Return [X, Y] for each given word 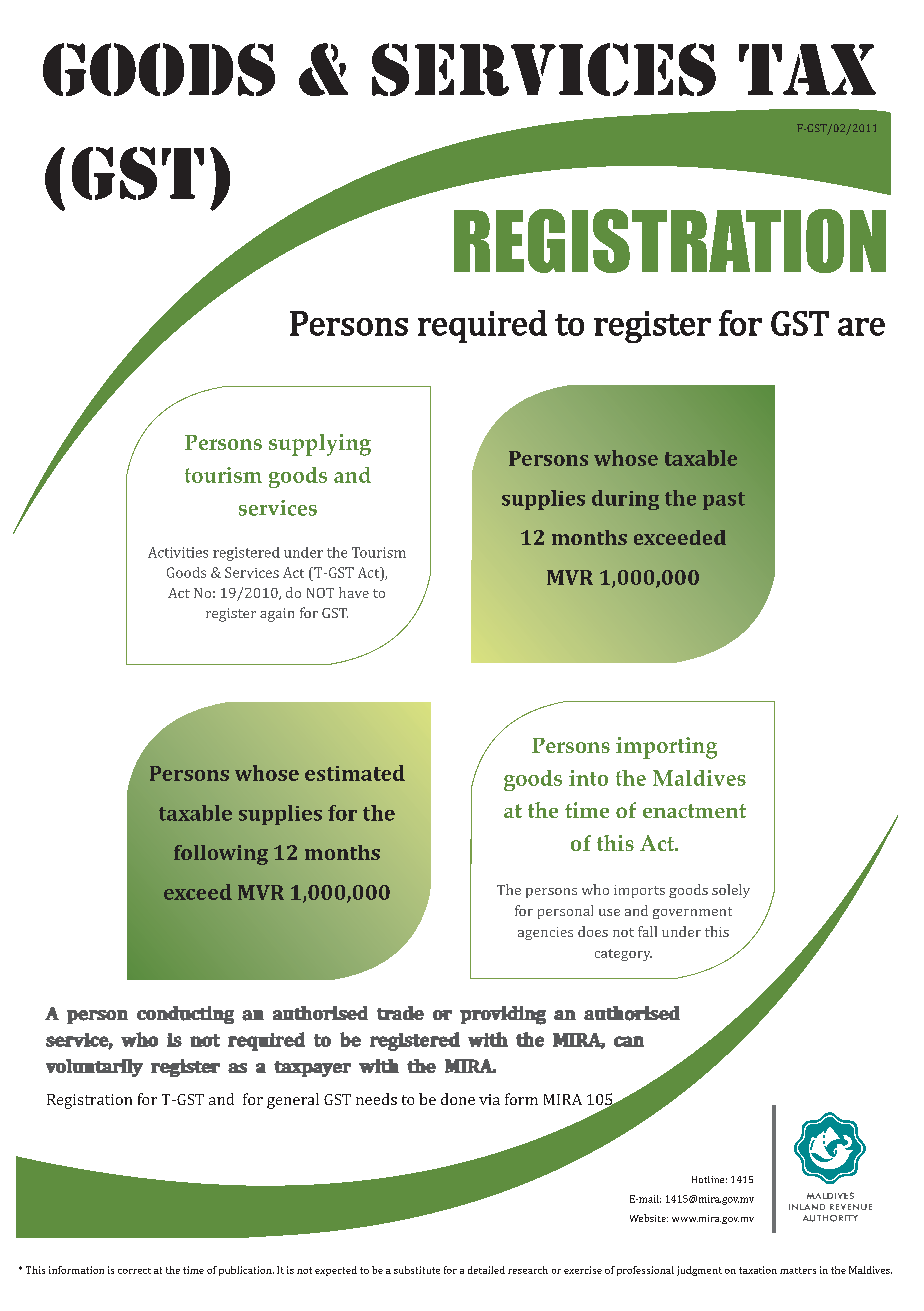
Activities [178, 552]
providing [503, 1015]
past [724, 501]
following [221, 855]
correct [134, 1271]
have [354, 592]
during [625, 500]
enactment [694, 811]
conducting [185, 1015]
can [629, 1041]
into [588, 778]
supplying [320, 445]
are [861, 327]
